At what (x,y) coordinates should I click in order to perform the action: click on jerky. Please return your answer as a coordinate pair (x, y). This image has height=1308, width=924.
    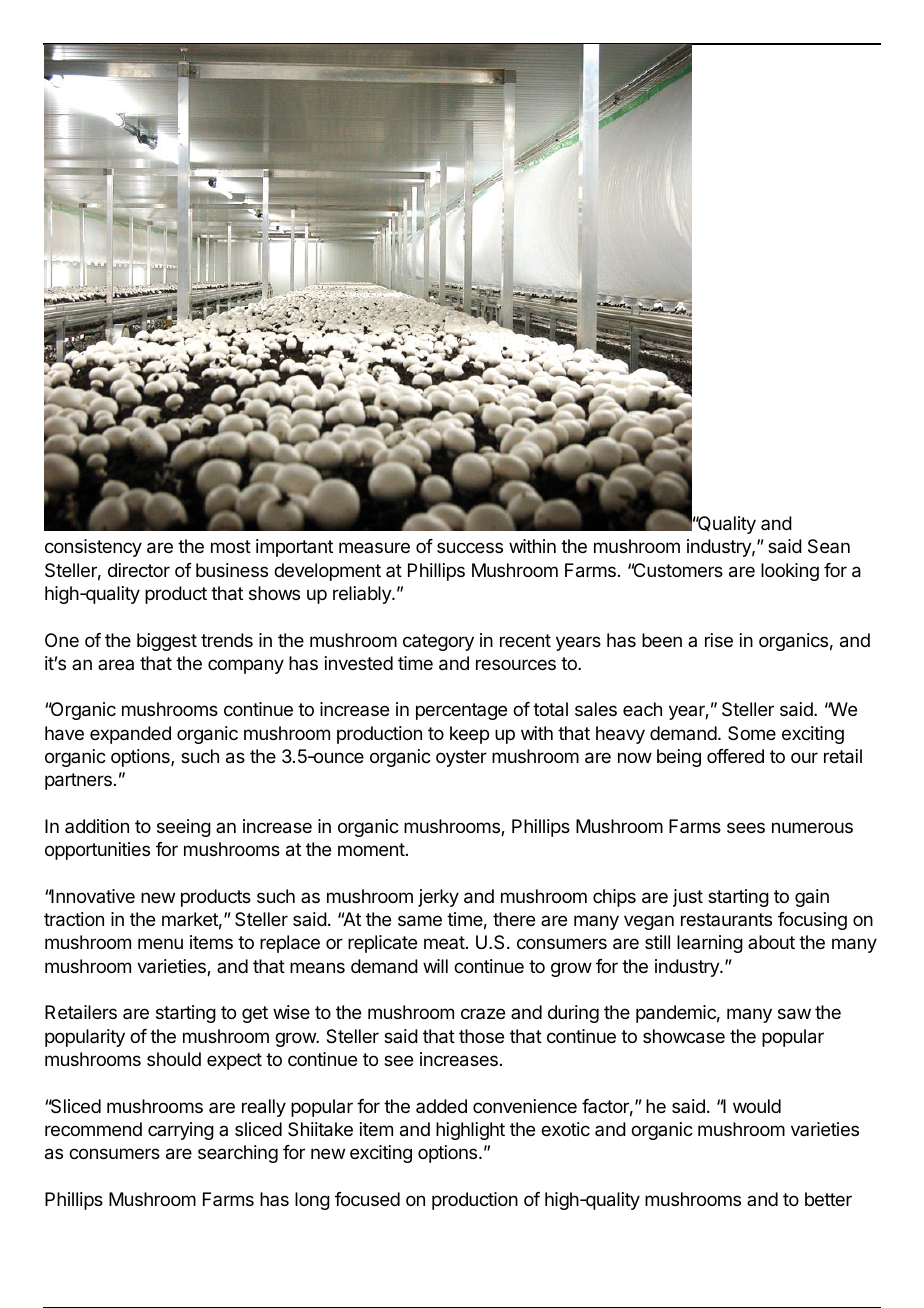
    Looking at the image, I should click on (438, 898).
